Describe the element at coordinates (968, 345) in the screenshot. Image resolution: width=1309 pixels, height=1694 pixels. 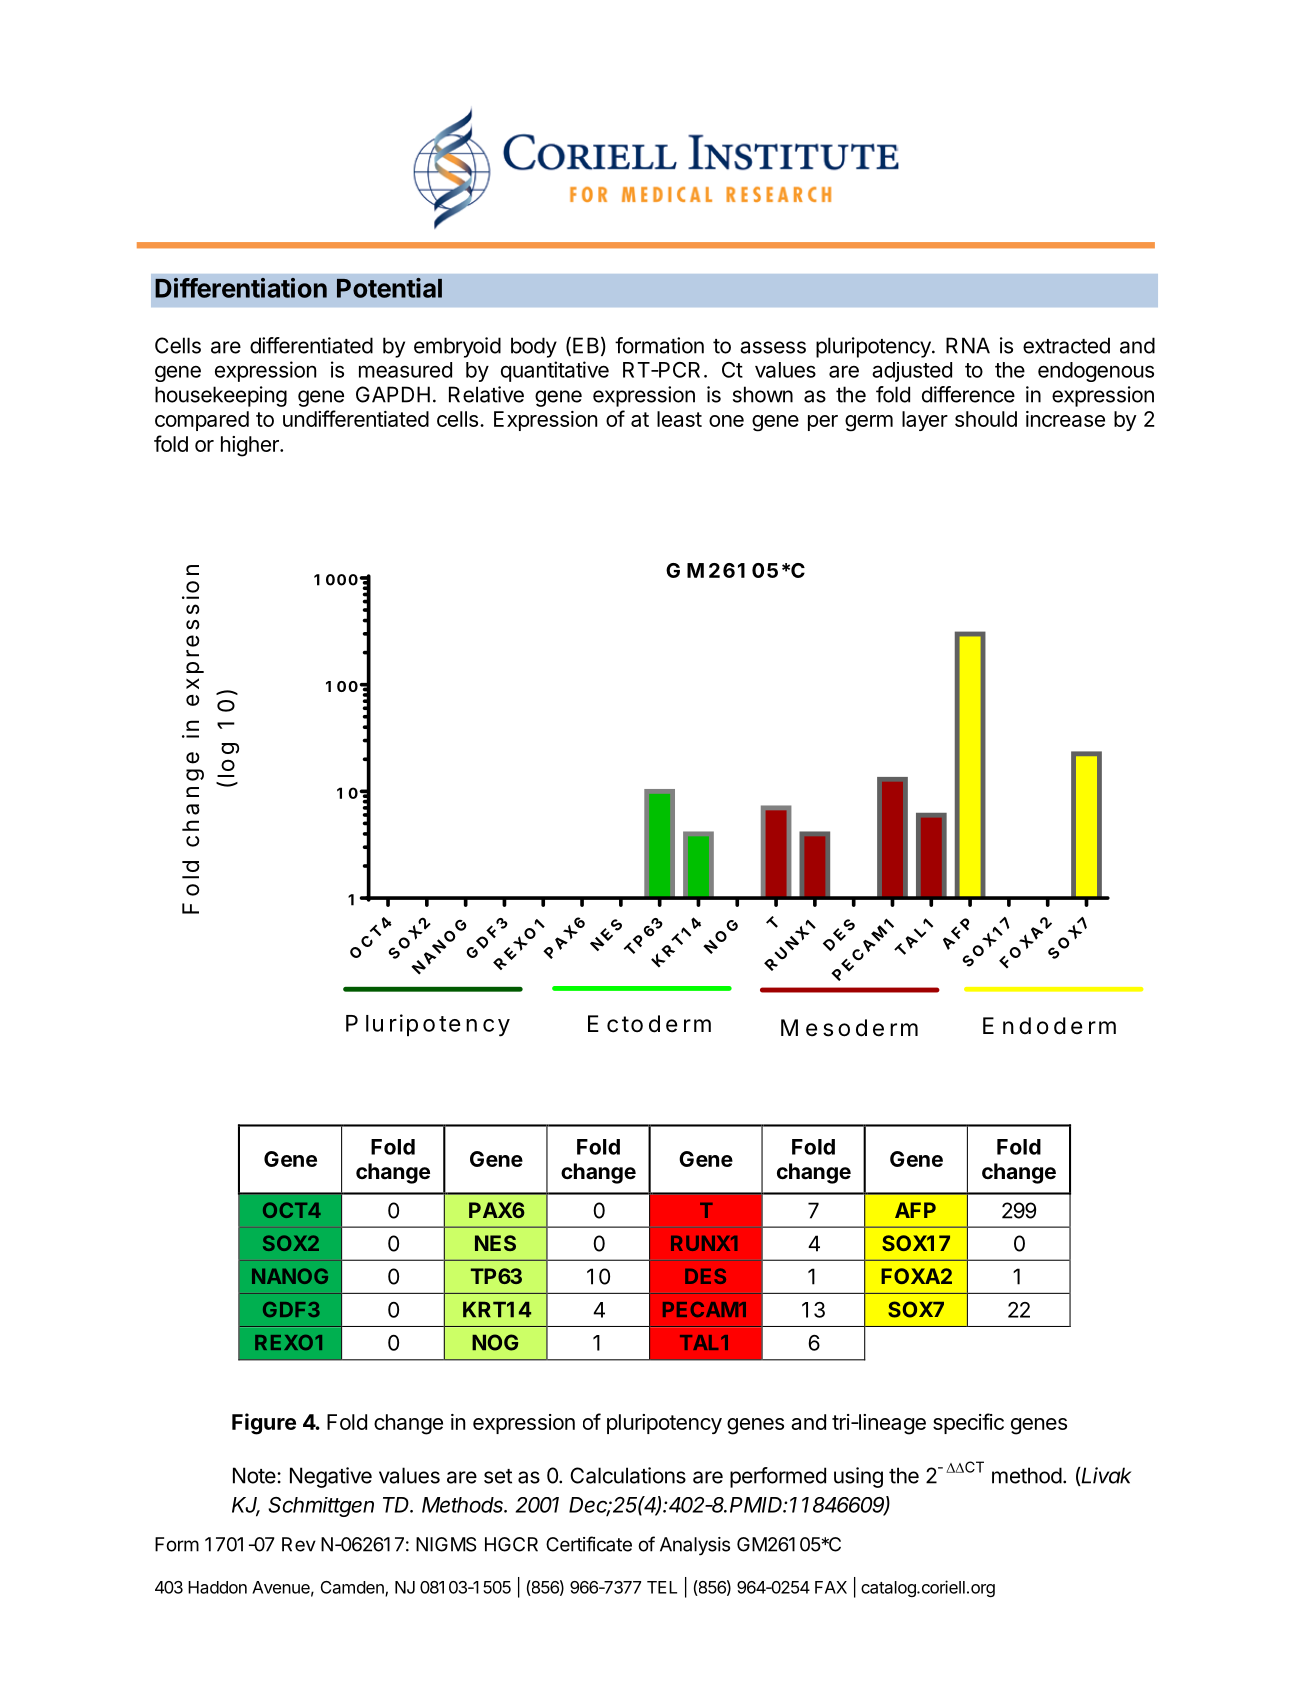
I see `RNA` at that location.
